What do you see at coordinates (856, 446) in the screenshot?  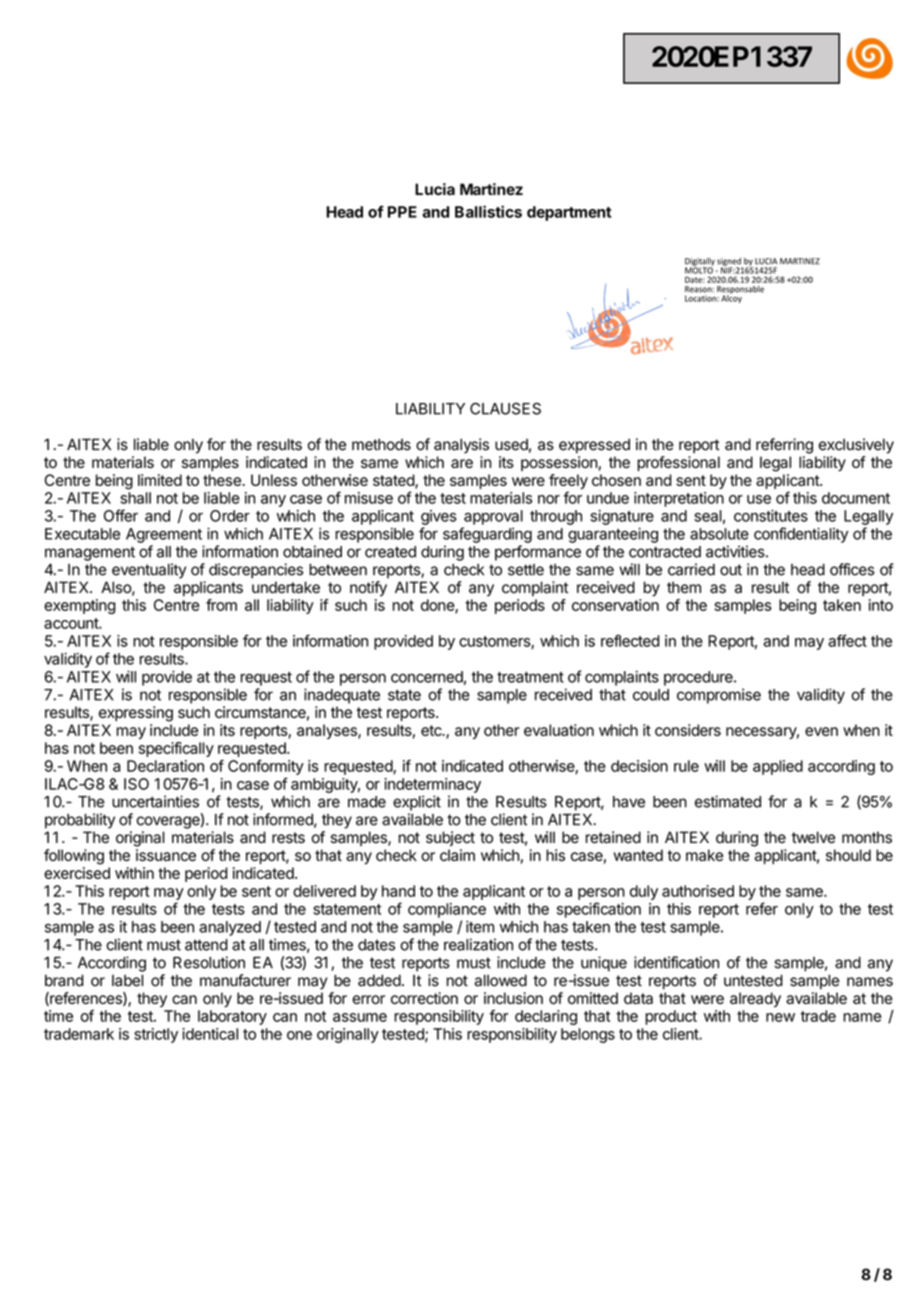 I see `exclusively` at bounding box center [856, 446].
